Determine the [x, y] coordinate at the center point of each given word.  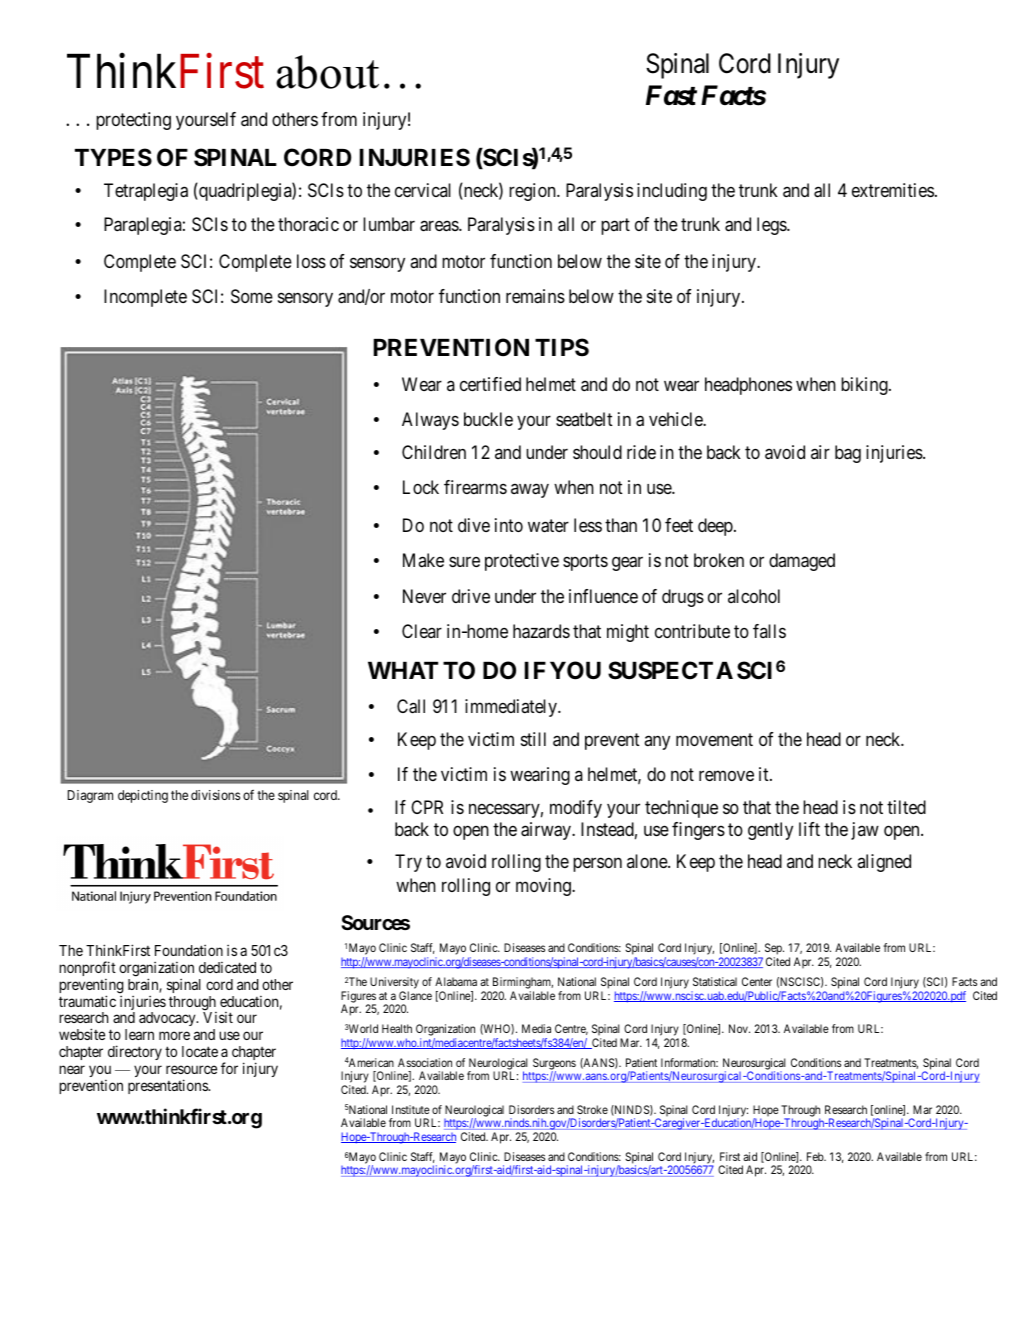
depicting [143, 796]
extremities [893, 190]
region [533, 192]
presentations [168, 1086]
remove [726, 776]
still [533, 739]
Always [430, 421]
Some [252, 296]
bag [848, 454]
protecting [133, 121]
